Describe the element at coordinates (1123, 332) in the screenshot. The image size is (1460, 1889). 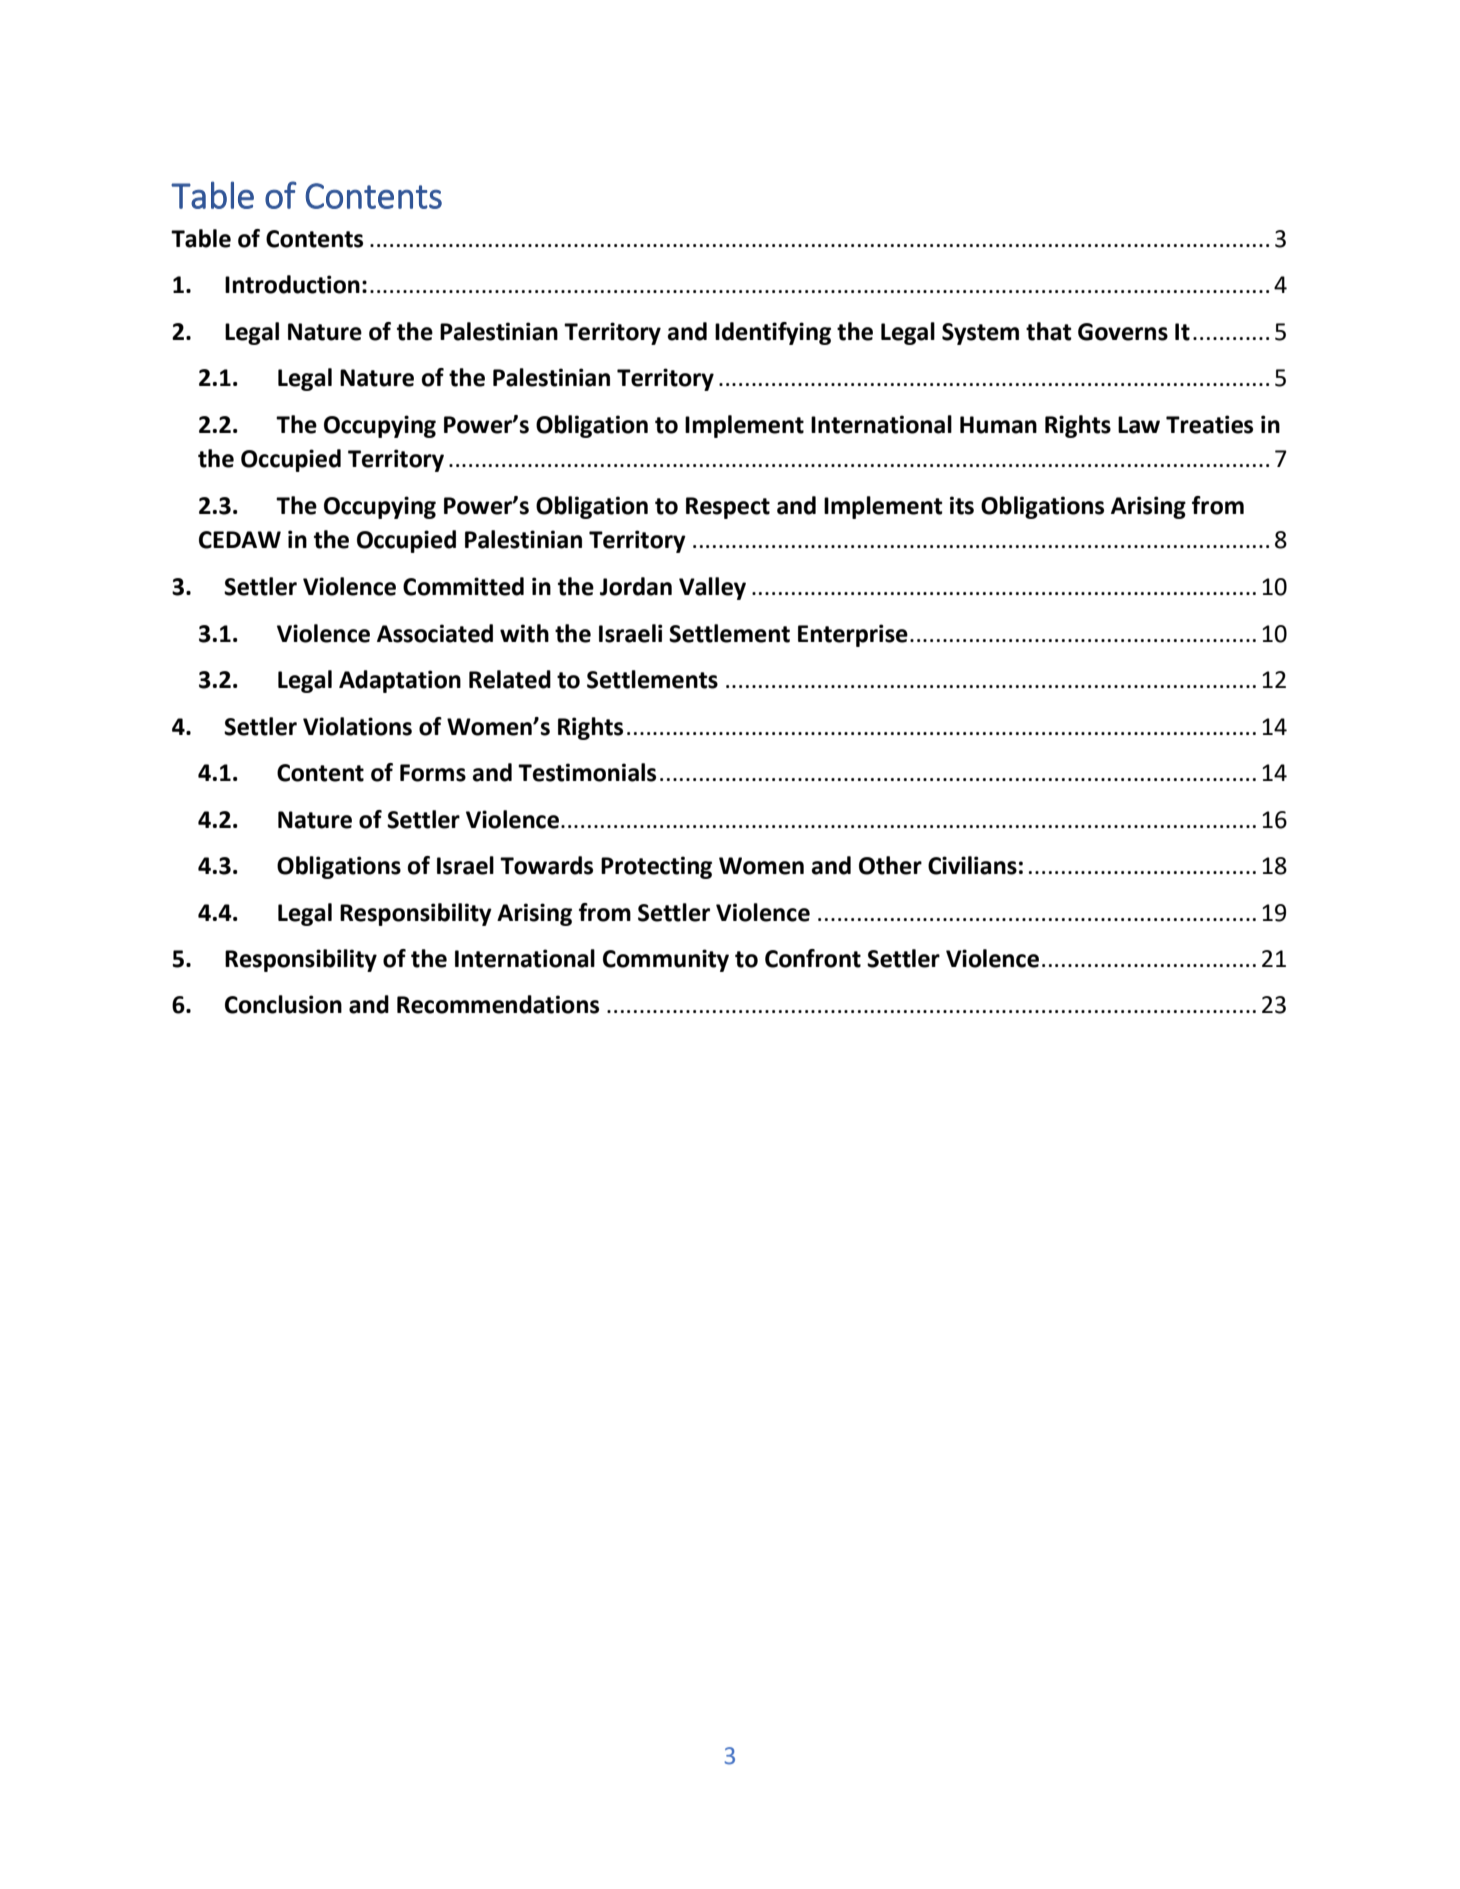
I see `Governs` at that location.
